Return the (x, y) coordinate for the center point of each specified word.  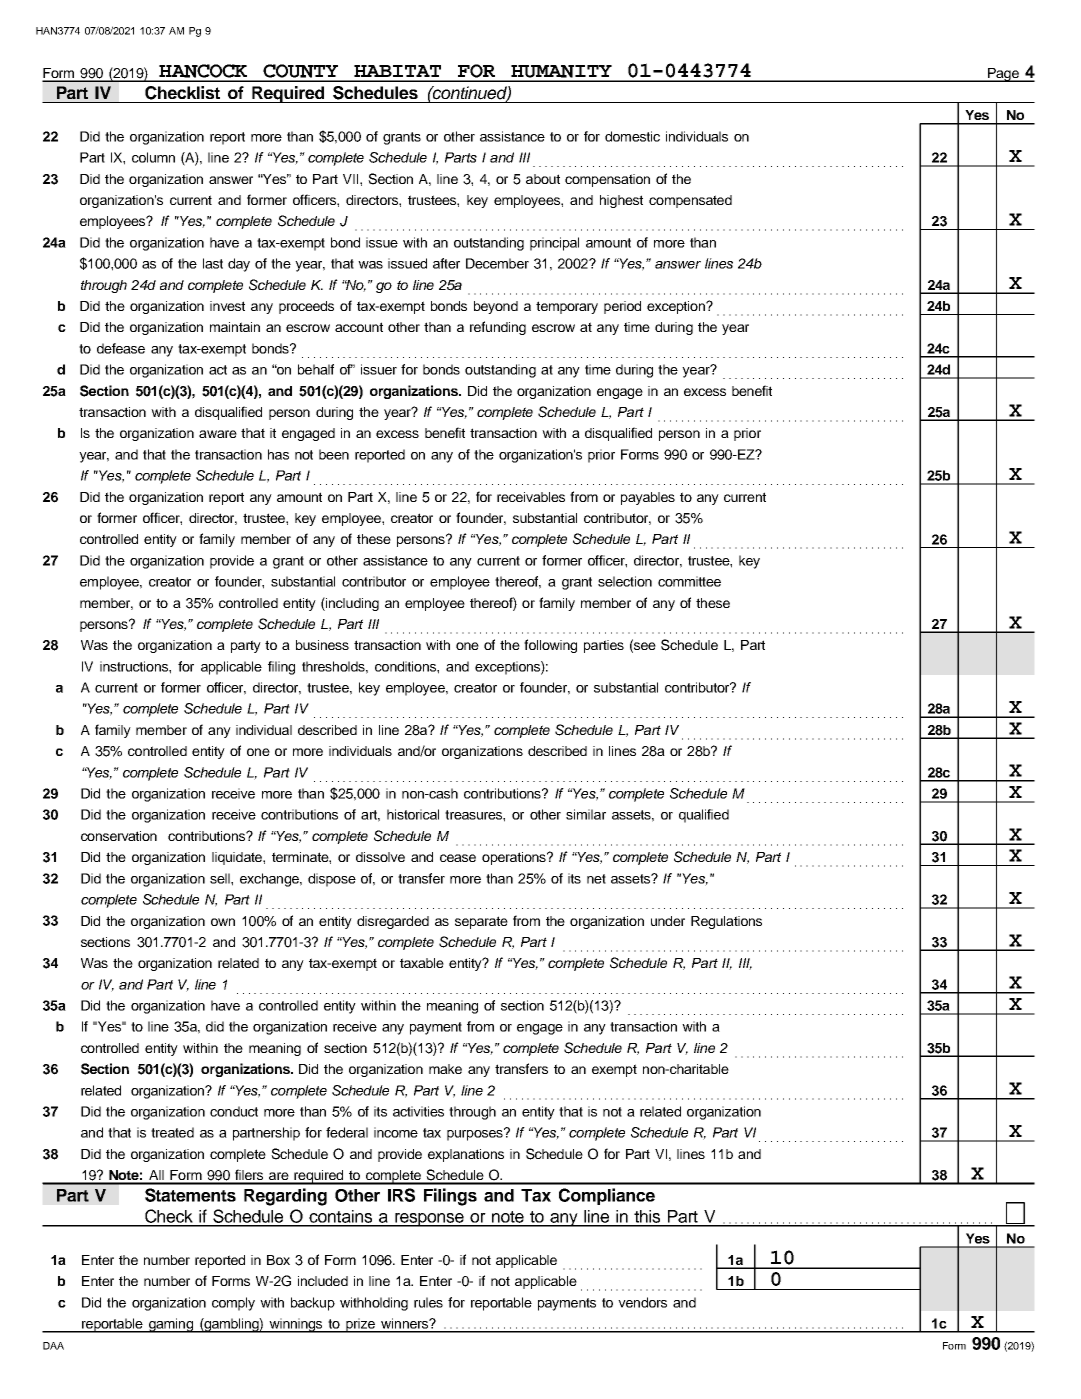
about (543, 179)
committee (689, 581)
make (445, 1069)
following (550, 646)
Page (1003, 75)
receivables (531, 497)
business (322, 645)
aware (218, 434)
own (223, 922)
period (622, 307)
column (153, 157)
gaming (171, 1325)
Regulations (726, 922)
